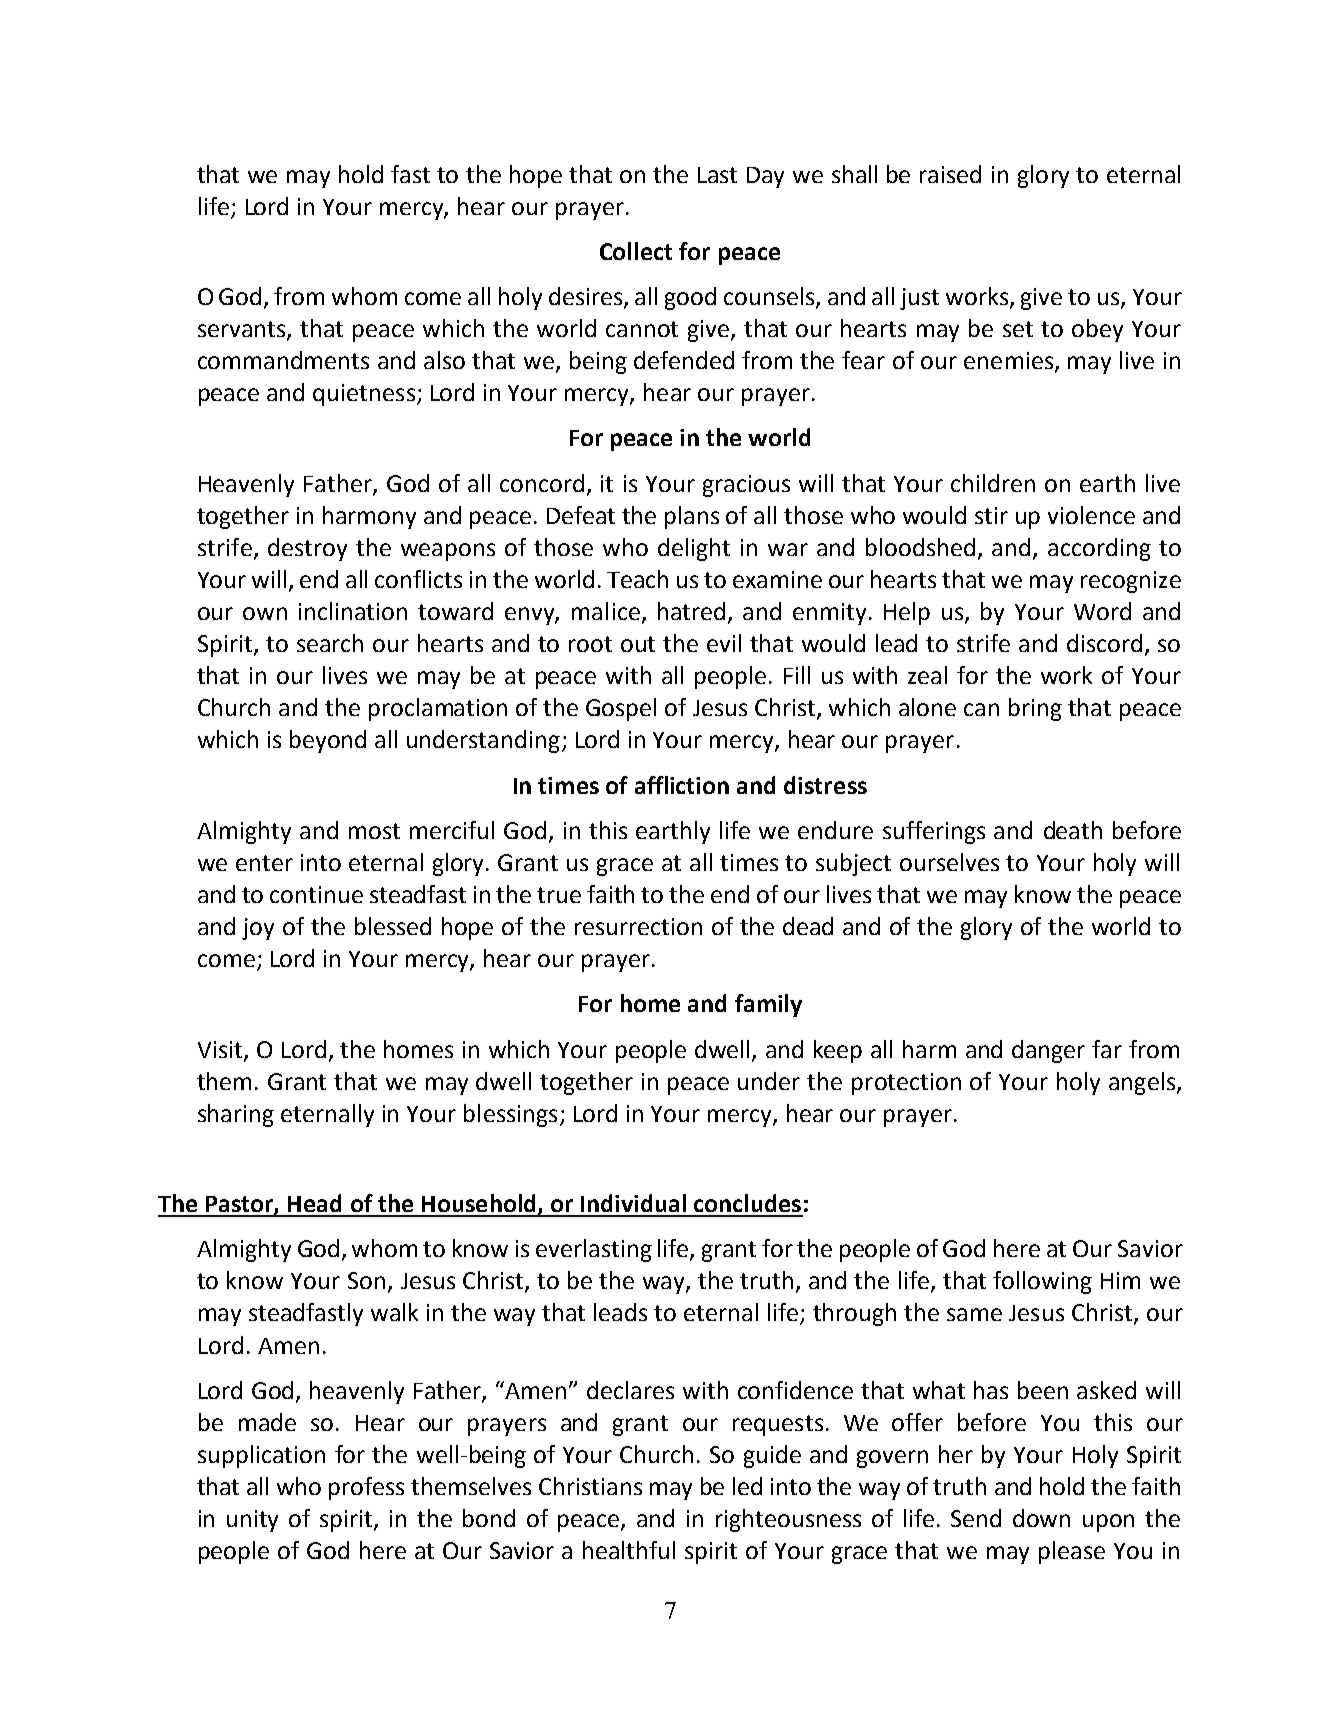 The width and height of the screenshot is (1340, 1734). I want to click on Collect, so click(636, 251).
